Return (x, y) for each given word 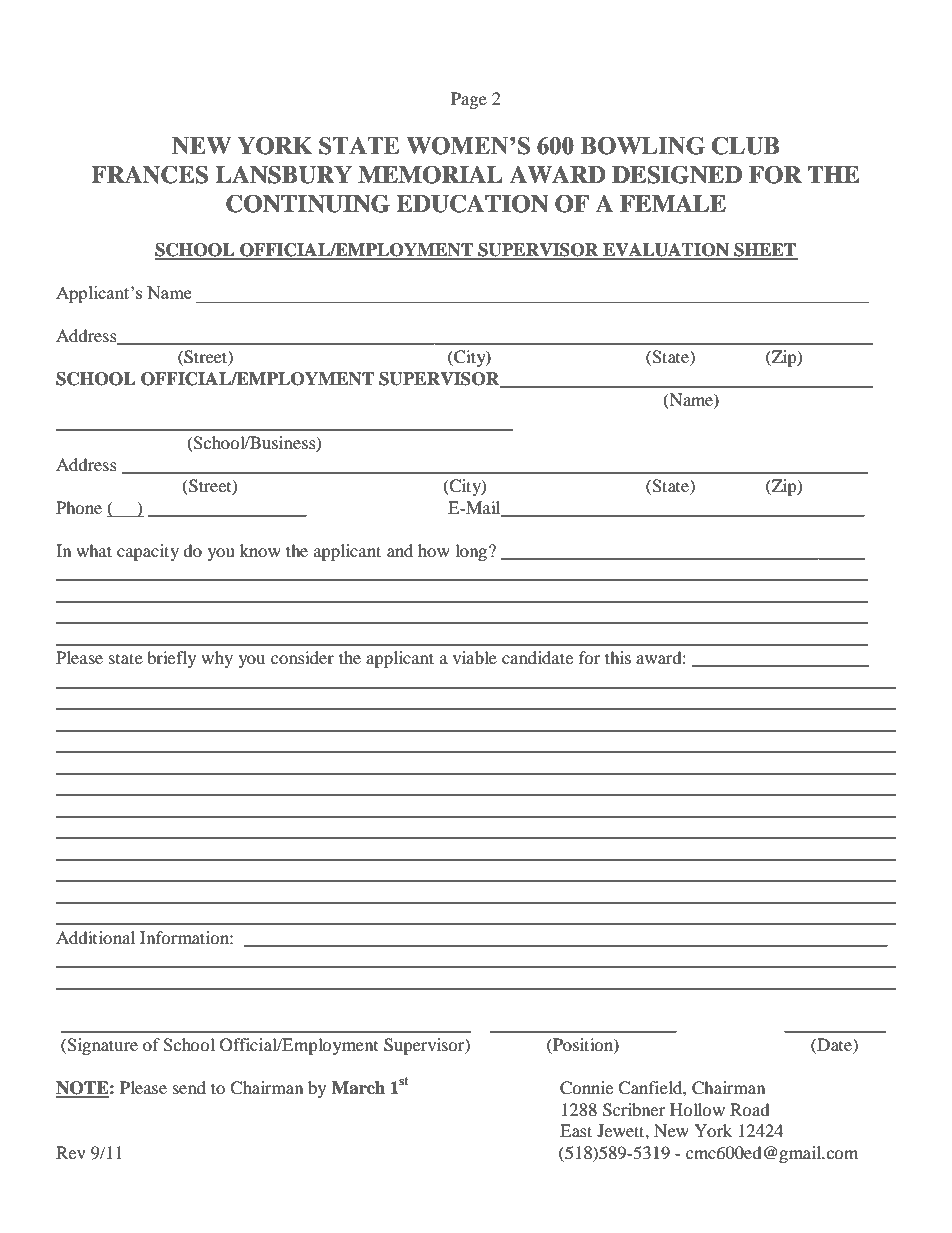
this (618, 657)
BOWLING (643, 145)
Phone (79, 507)
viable (475, 657)
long (472, 552)
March (358, 1088)
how (434, 550)
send (189, 1087)
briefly (171, 659)
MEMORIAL (430, 174)
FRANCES (149, 174)
